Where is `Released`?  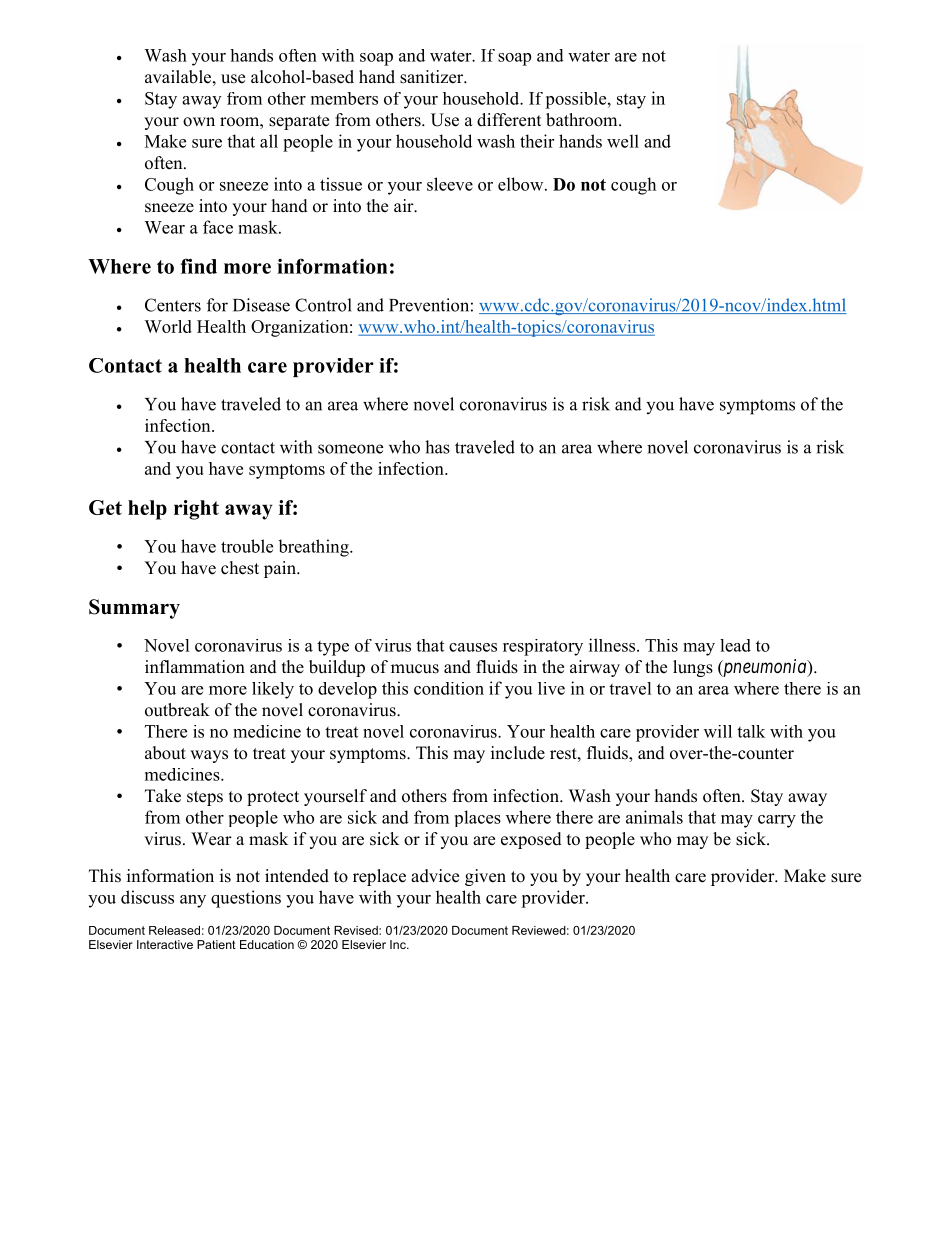 Released is located at coordinates (174, 930).
